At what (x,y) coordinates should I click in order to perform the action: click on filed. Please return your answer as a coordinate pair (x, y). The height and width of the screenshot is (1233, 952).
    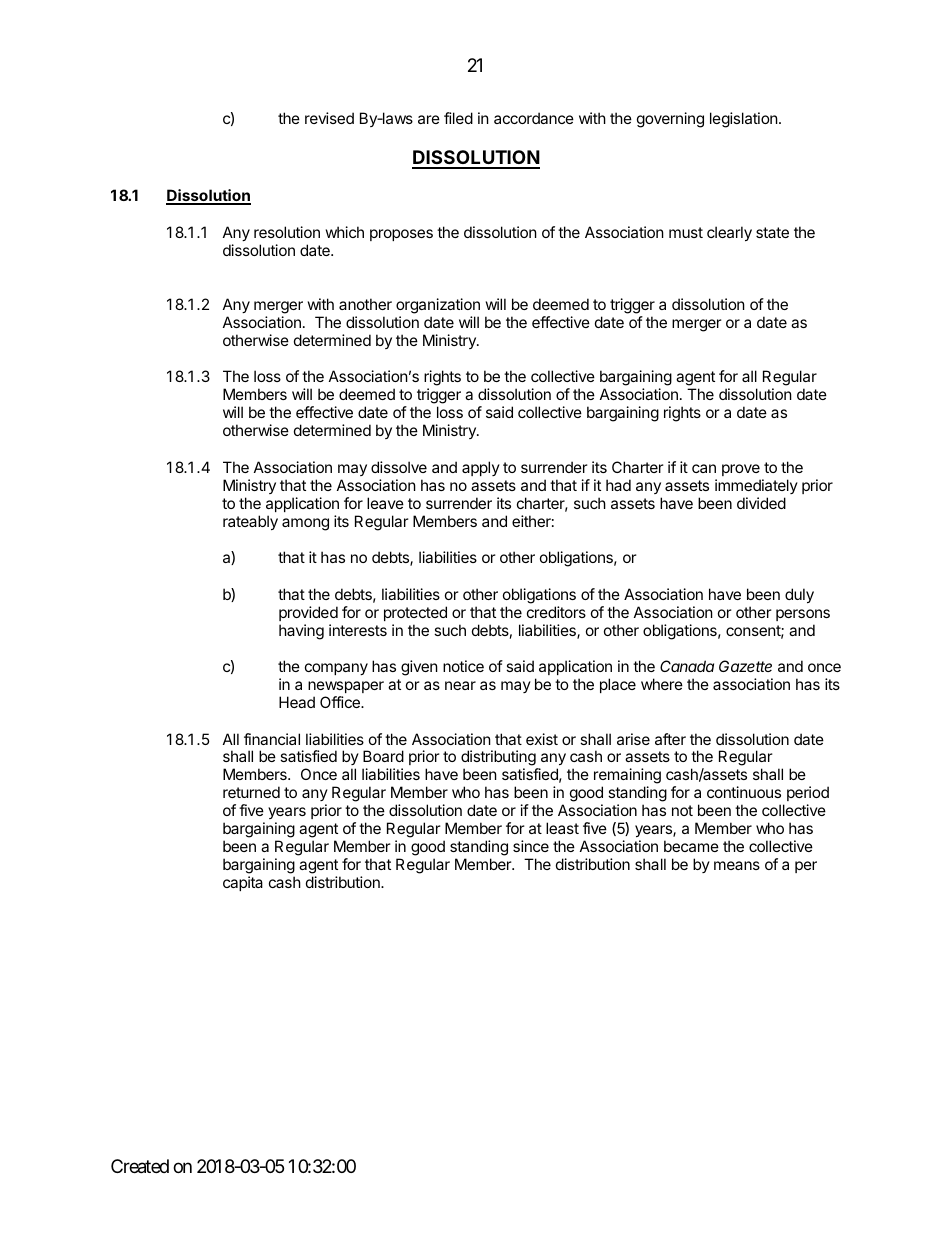
    Looking at the image, I should click on (458, 118).
